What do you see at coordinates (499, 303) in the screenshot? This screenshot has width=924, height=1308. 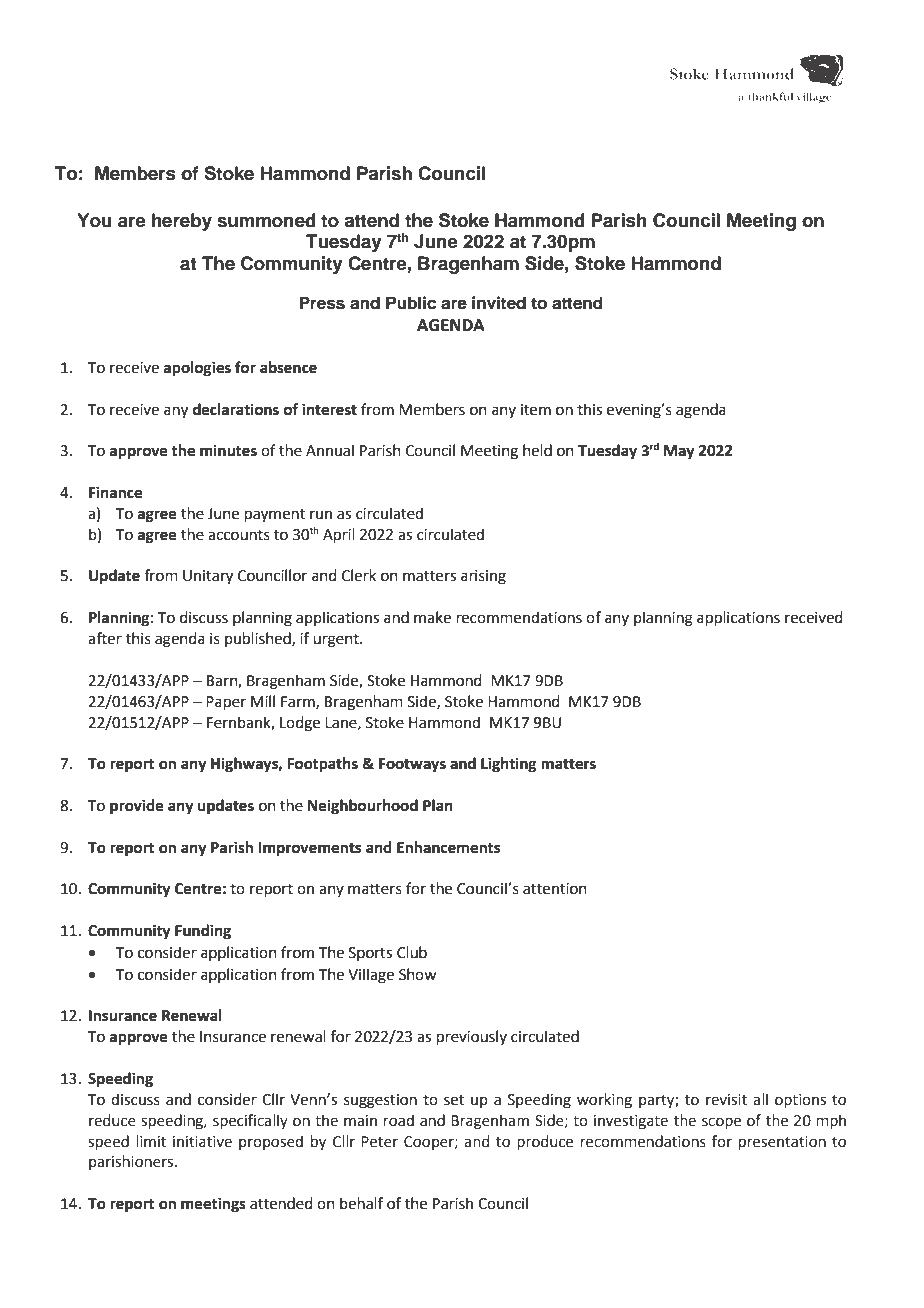 I see `invited` at bounding box center [499, 303].
